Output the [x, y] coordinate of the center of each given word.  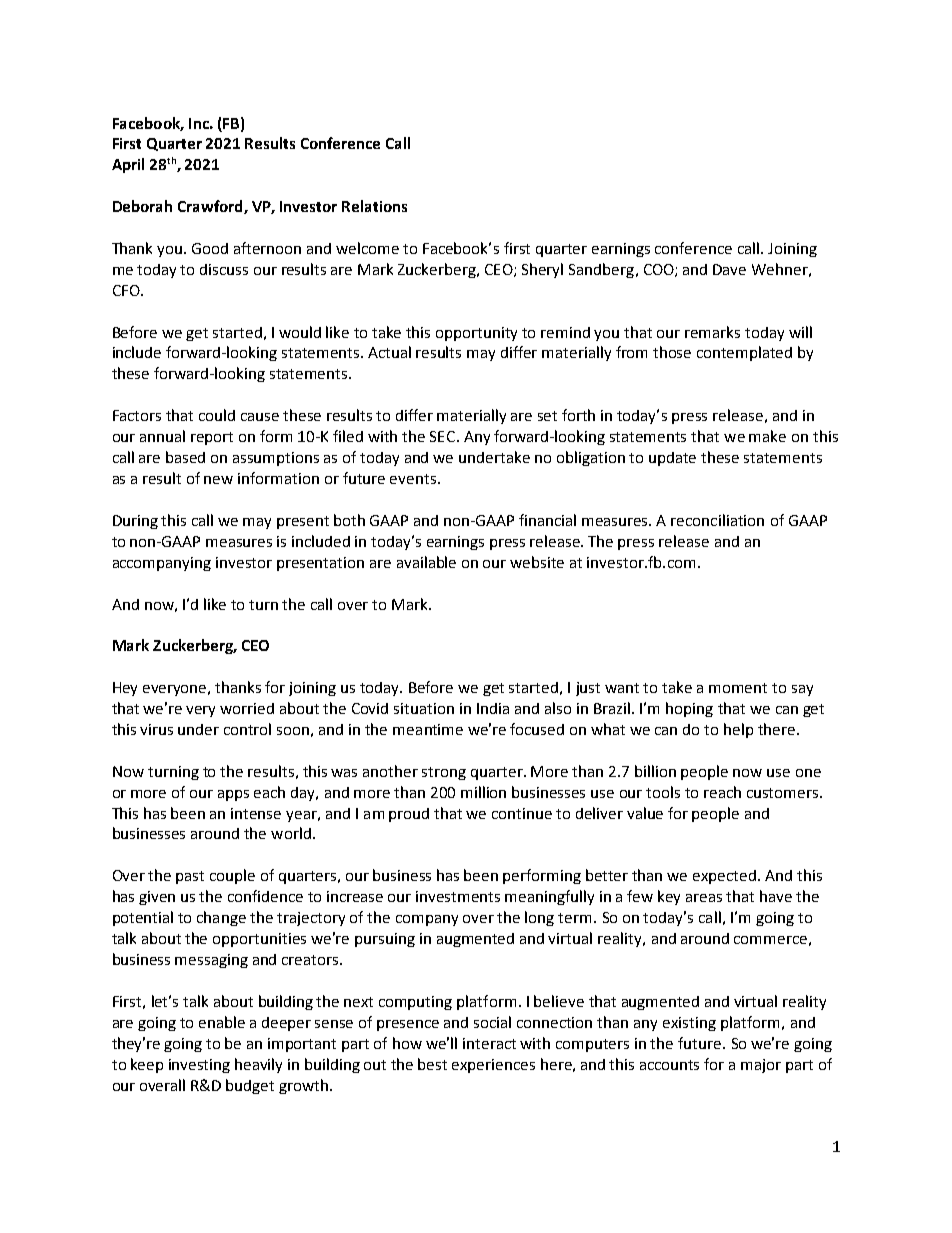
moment [738, 688]
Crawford [211, 207]
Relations [374, 206]
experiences [493, 1066]
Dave [729, 269]
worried [247, 708]
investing [199, 1066]
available [426, 562]
